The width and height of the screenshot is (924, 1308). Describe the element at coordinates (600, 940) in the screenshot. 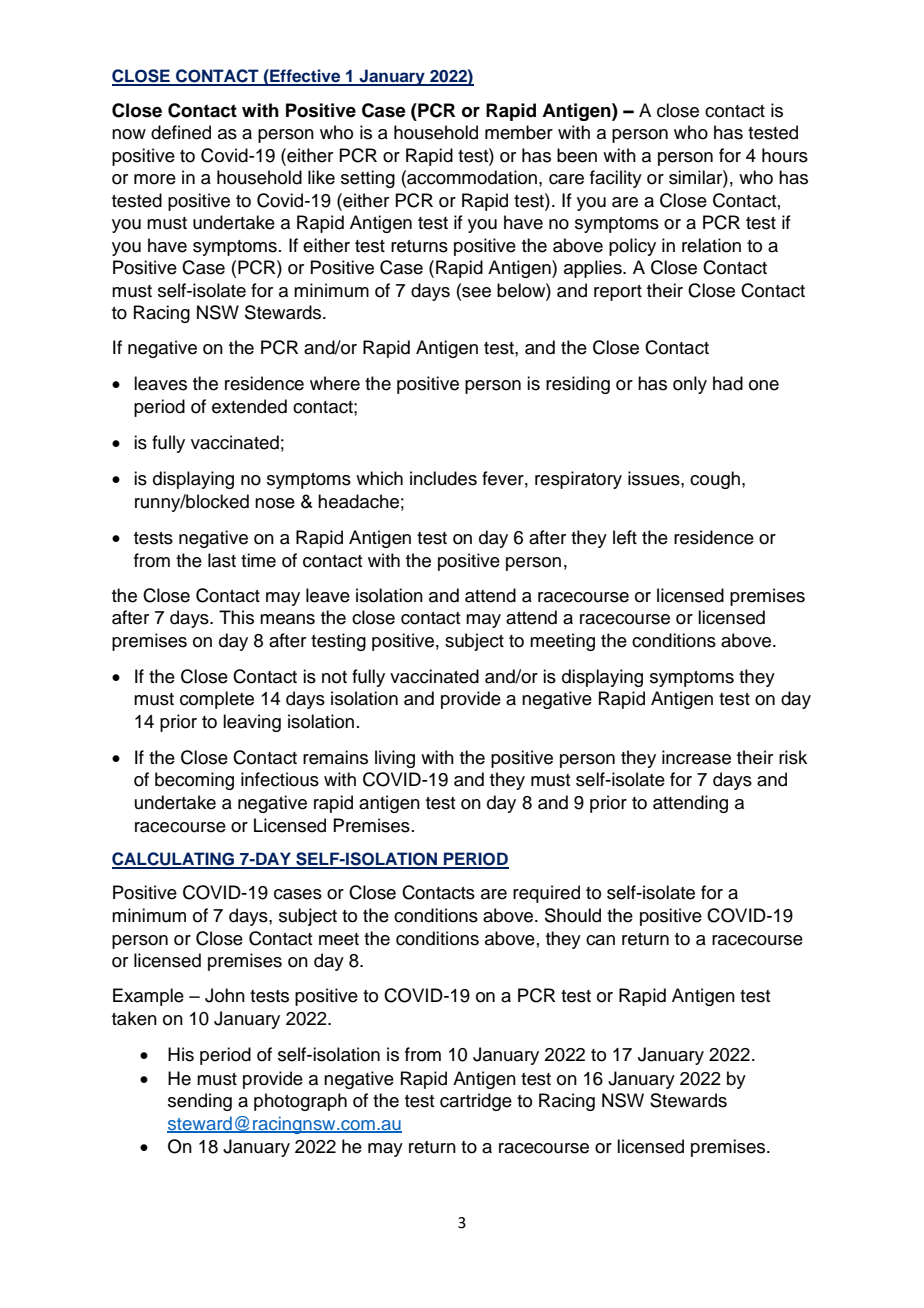

I see `can` at that location.
